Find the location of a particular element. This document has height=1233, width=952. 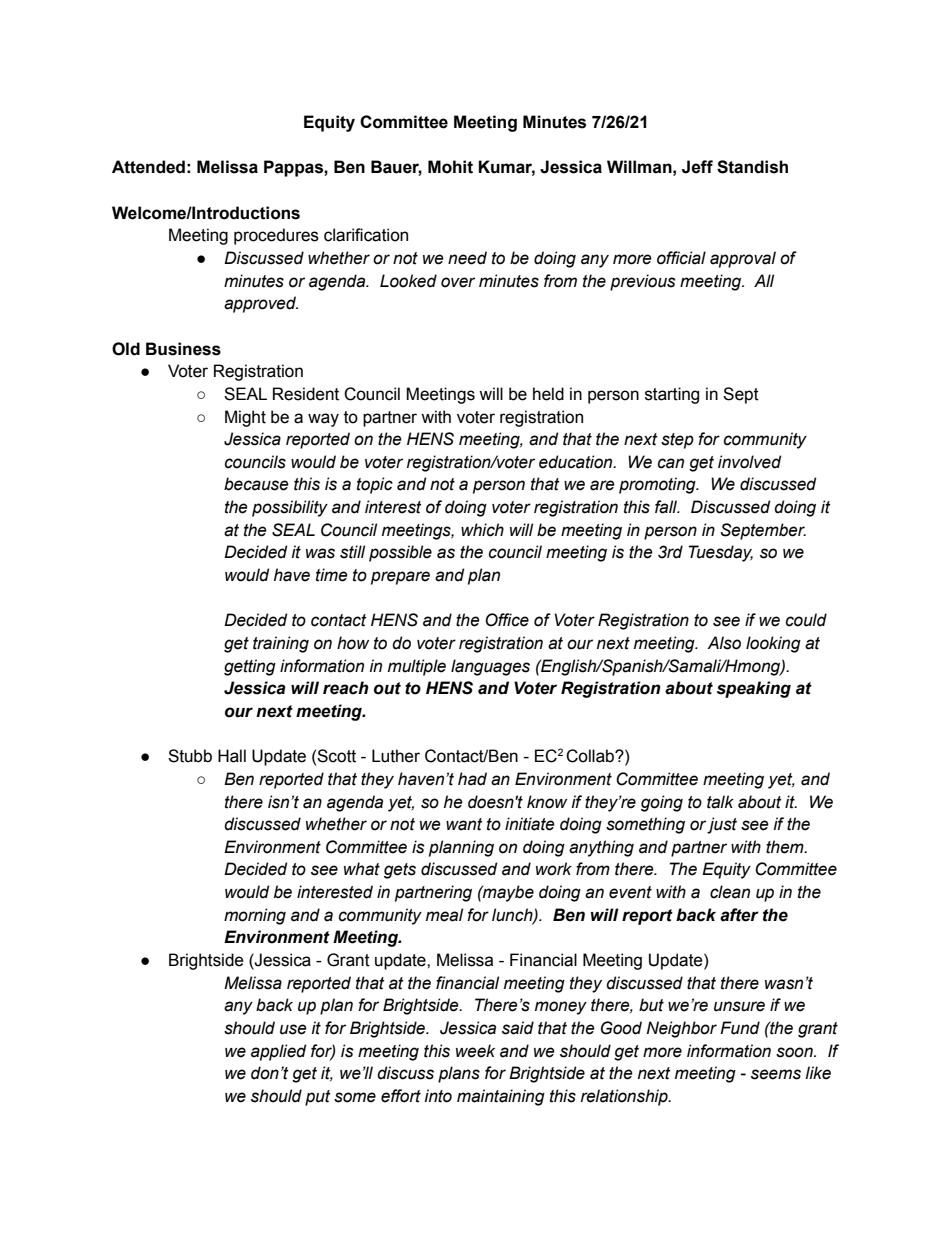

applied is located at coordinates (278, 1052).
